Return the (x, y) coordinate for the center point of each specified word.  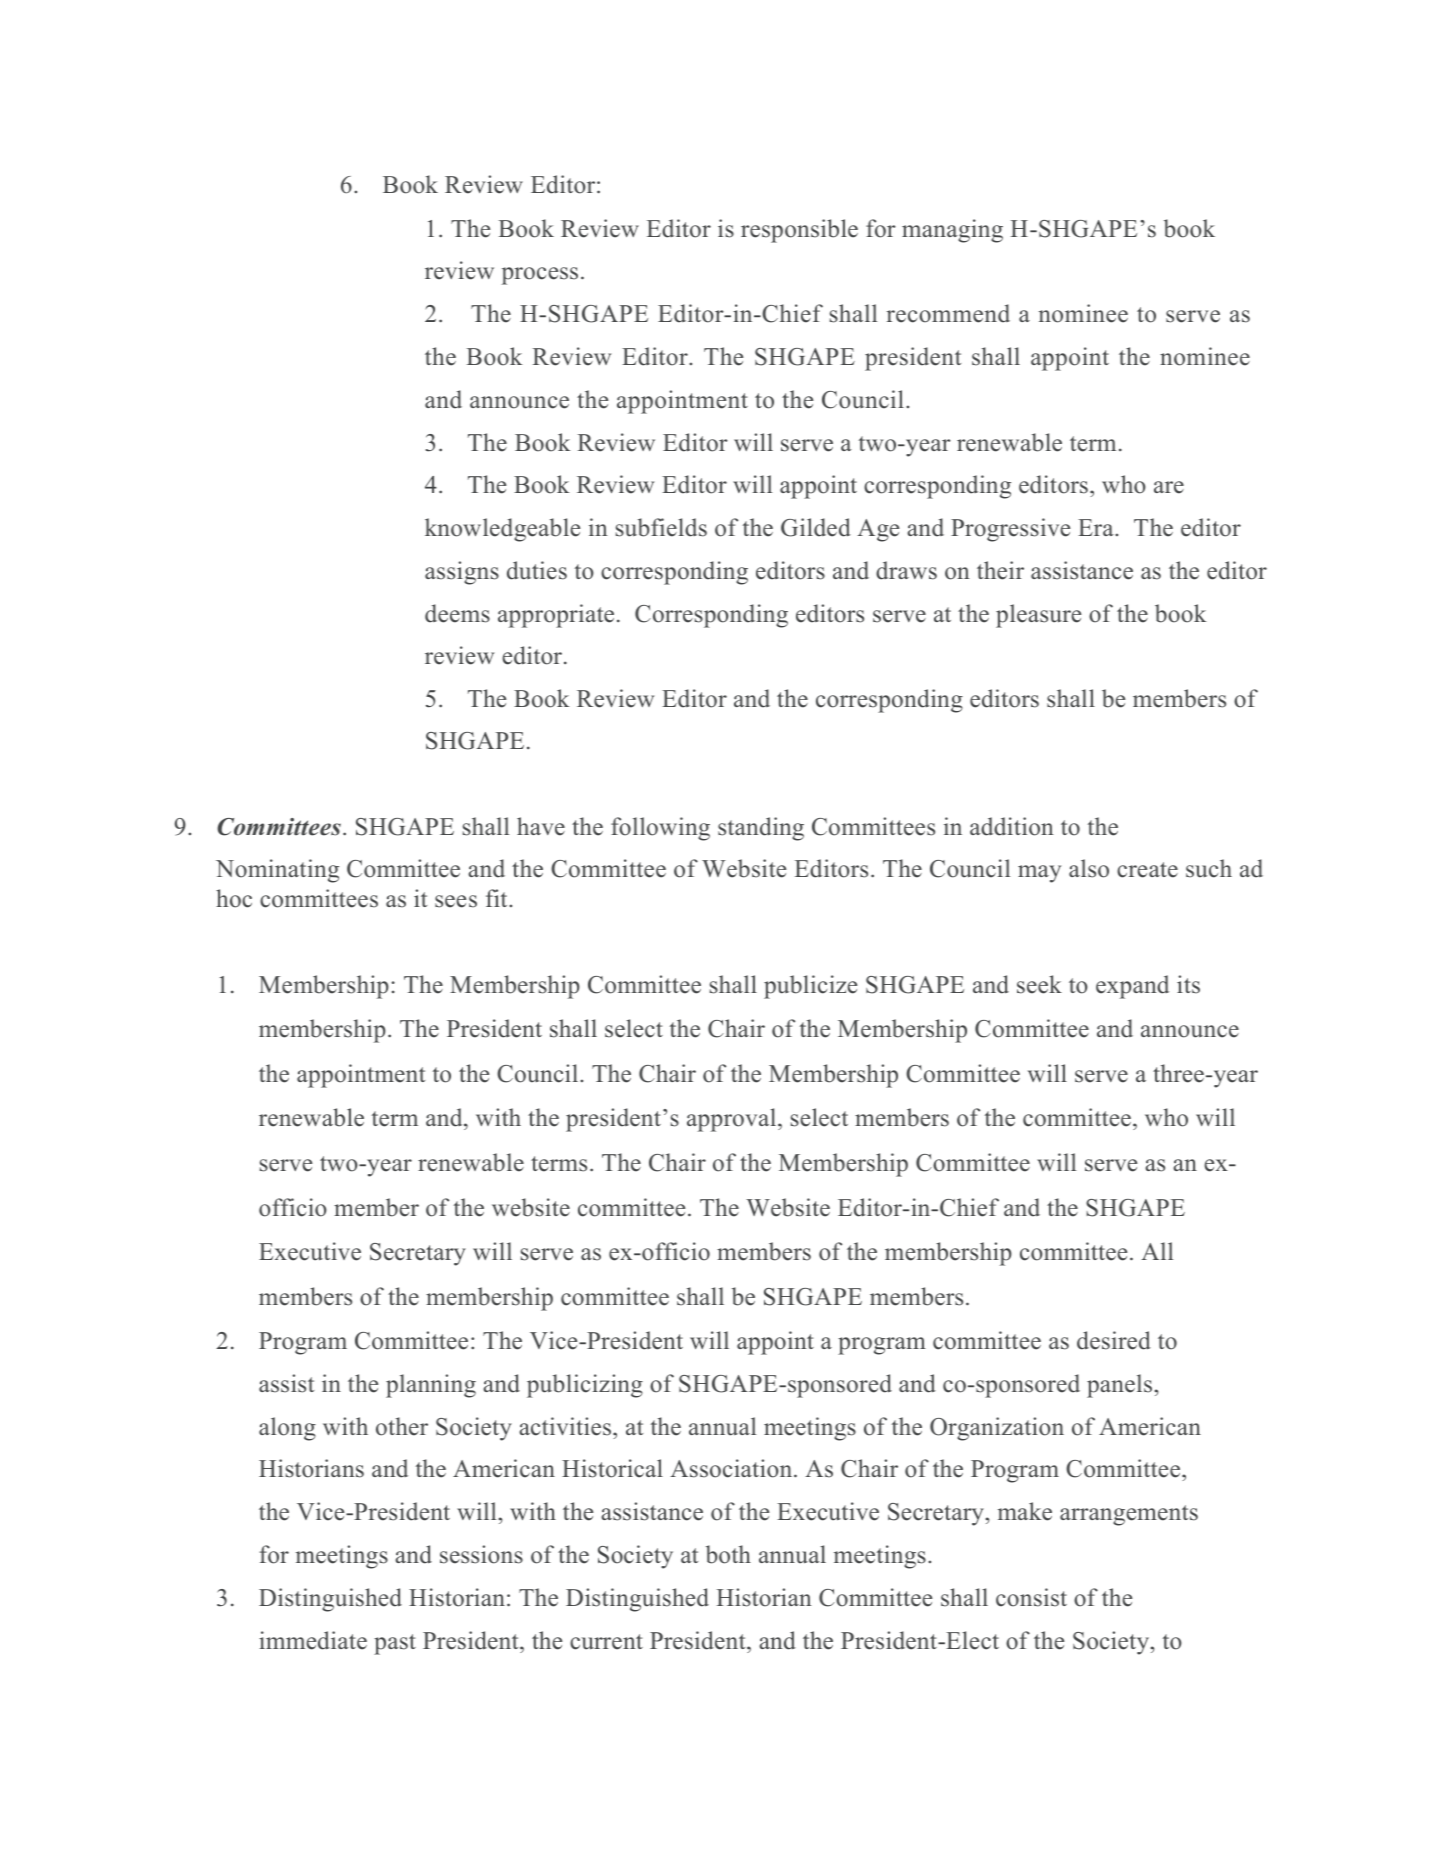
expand (1132, 987)
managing (952, 231)
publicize (810, 987)
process (540, 276)
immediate (313, 1640)
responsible (799, 231)
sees (456, 901)
